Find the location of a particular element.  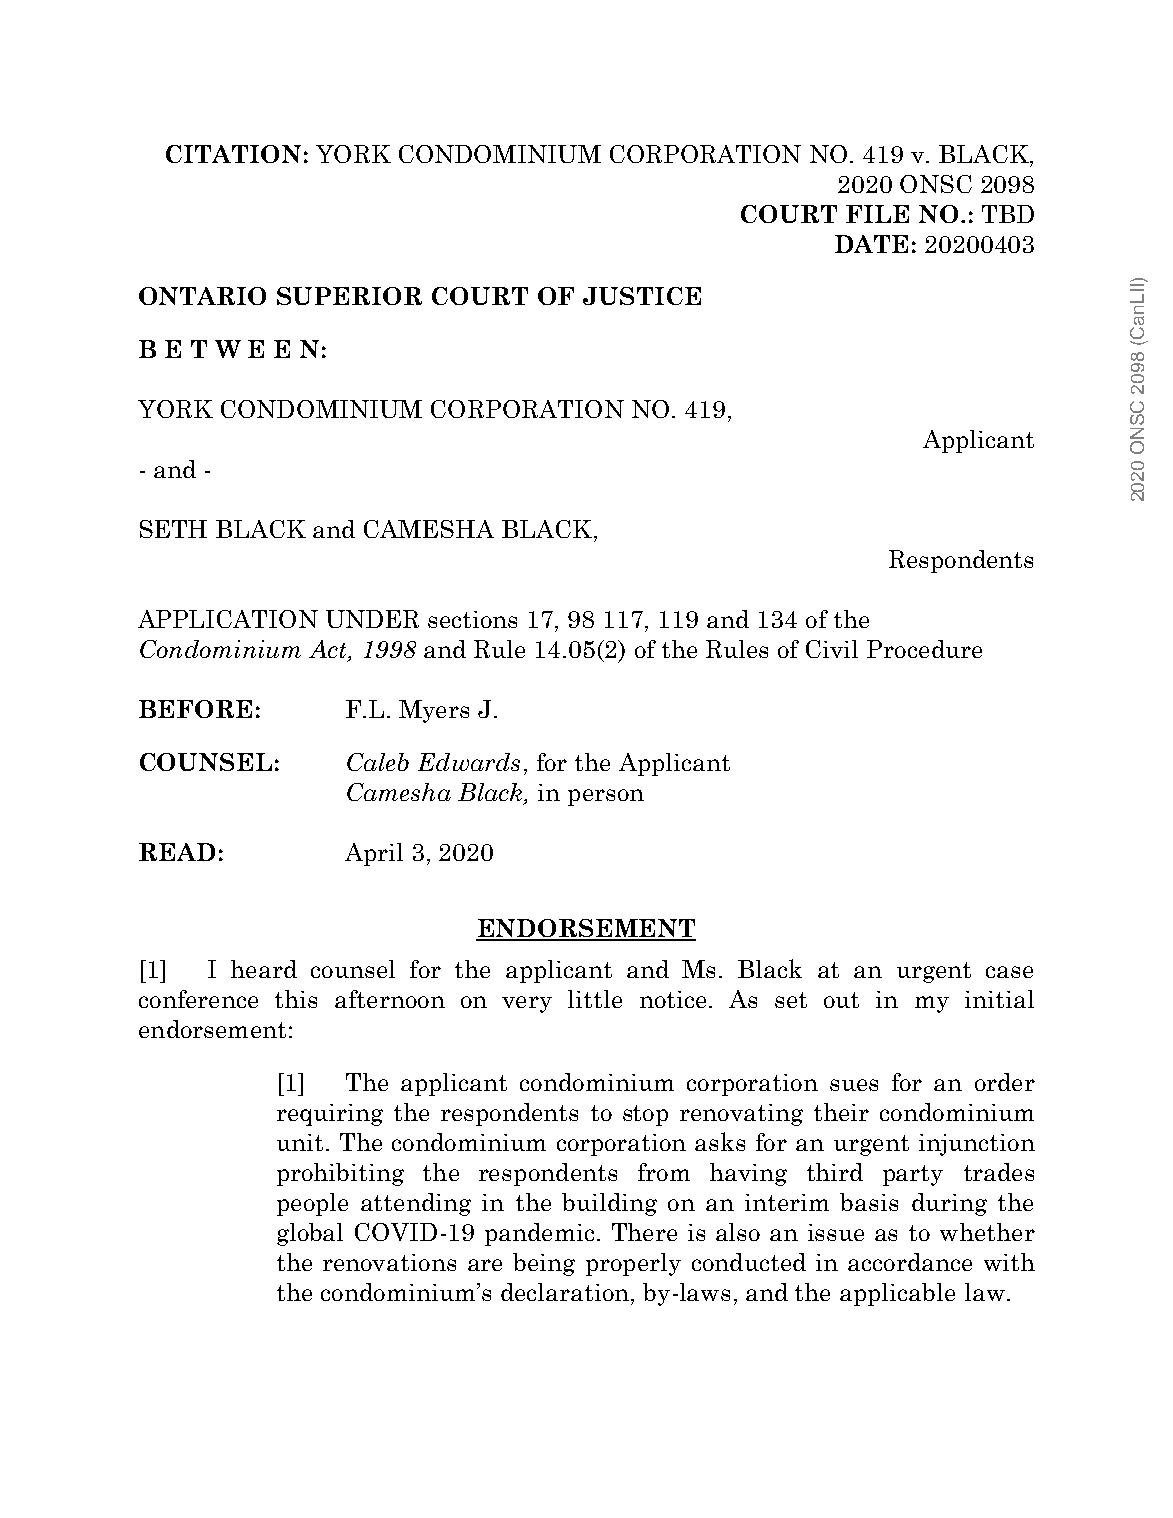

JUSTICE is located at coordinates (642, 296).
